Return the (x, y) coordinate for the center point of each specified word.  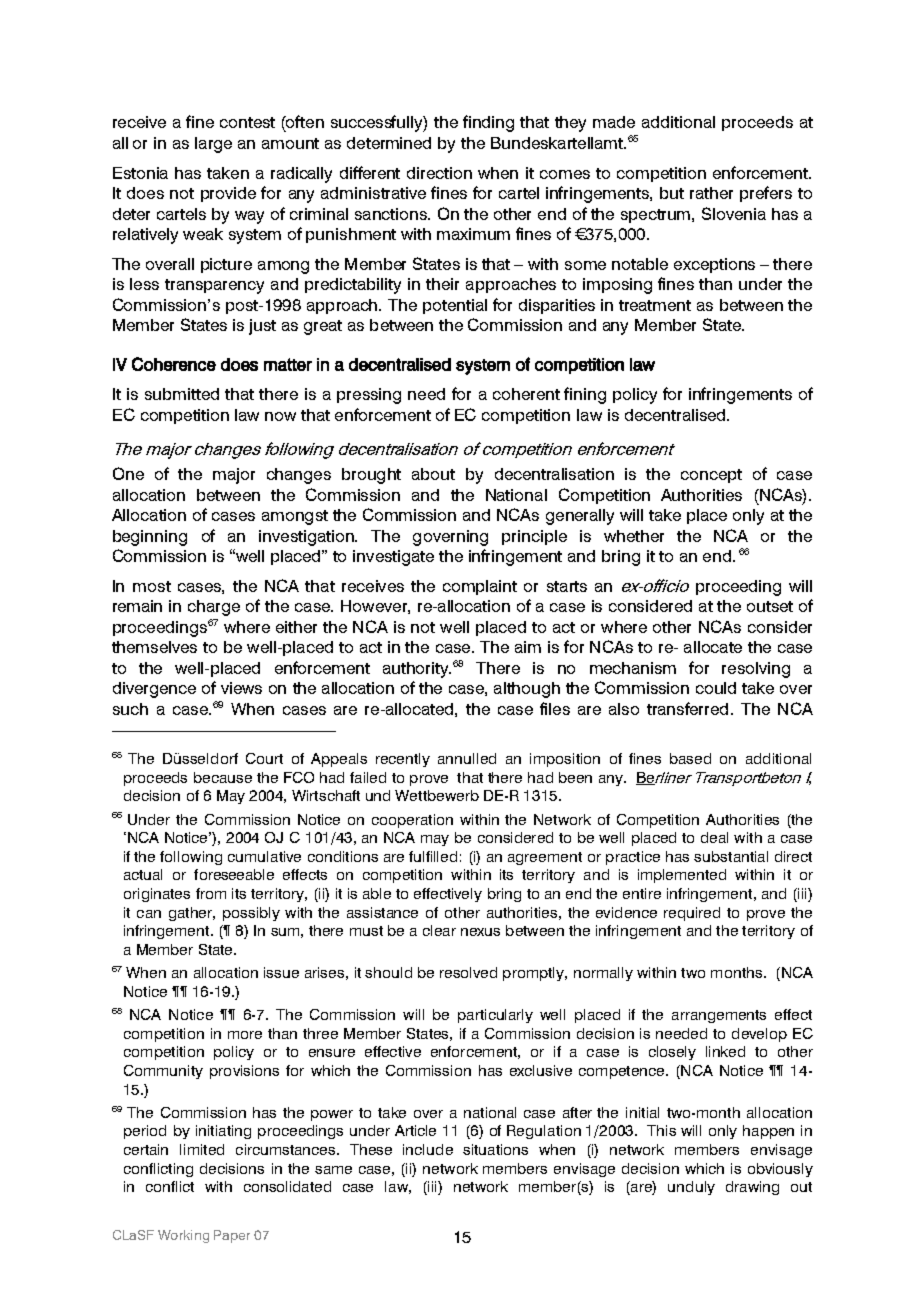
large (213, 145)
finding (488, 123)
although (527, 690)
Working (183, 1236)
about (433, 474)
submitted (182, 394)
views (241, 688)
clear (439, 930)
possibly (251, 914)
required (692, 914)
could (716, 688)
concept (711, 476)
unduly (691, 1188)
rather (711, 193)
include (428, 1149)
